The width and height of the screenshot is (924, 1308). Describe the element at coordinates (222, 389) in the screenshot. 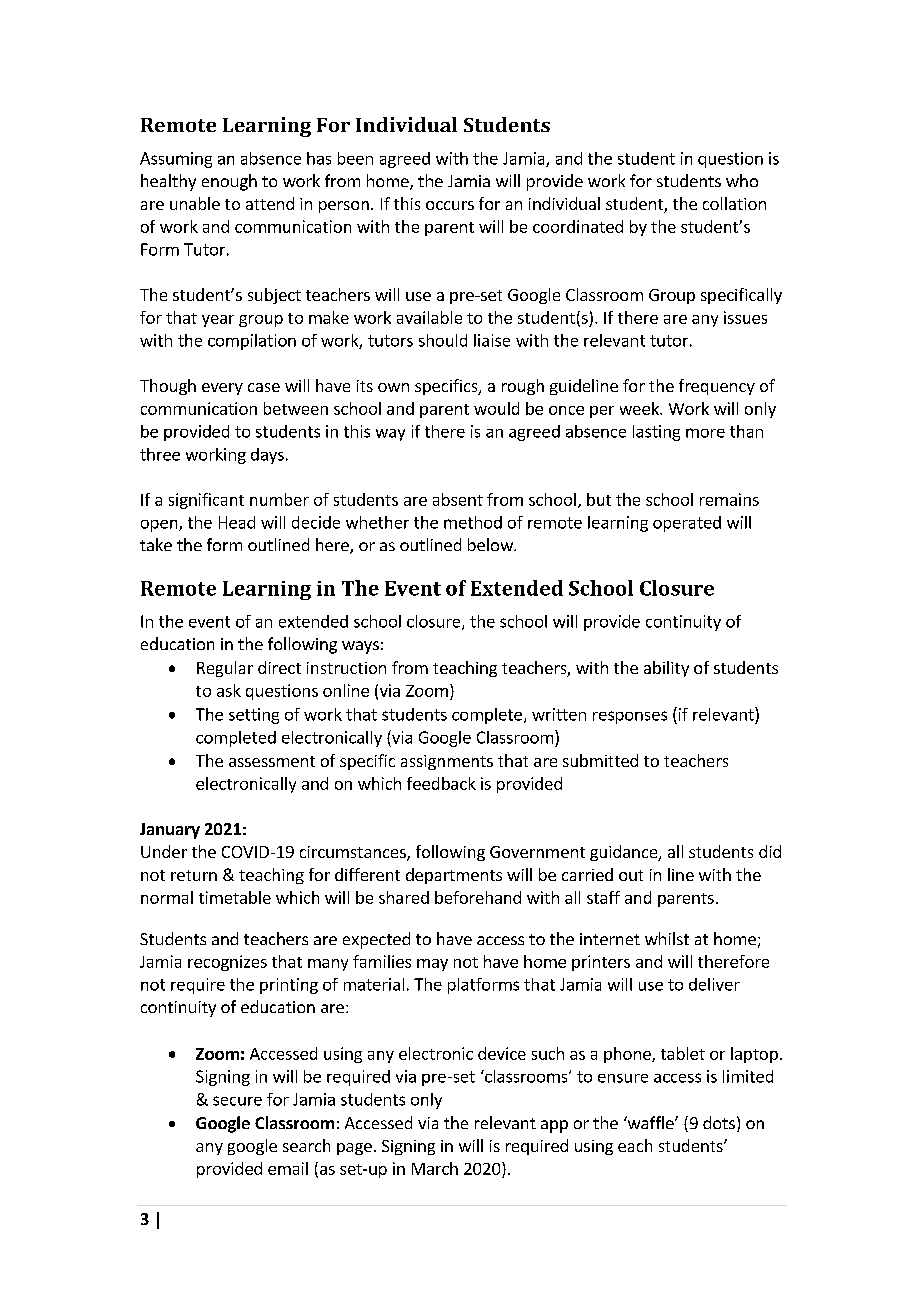

I see `every` at that location.
